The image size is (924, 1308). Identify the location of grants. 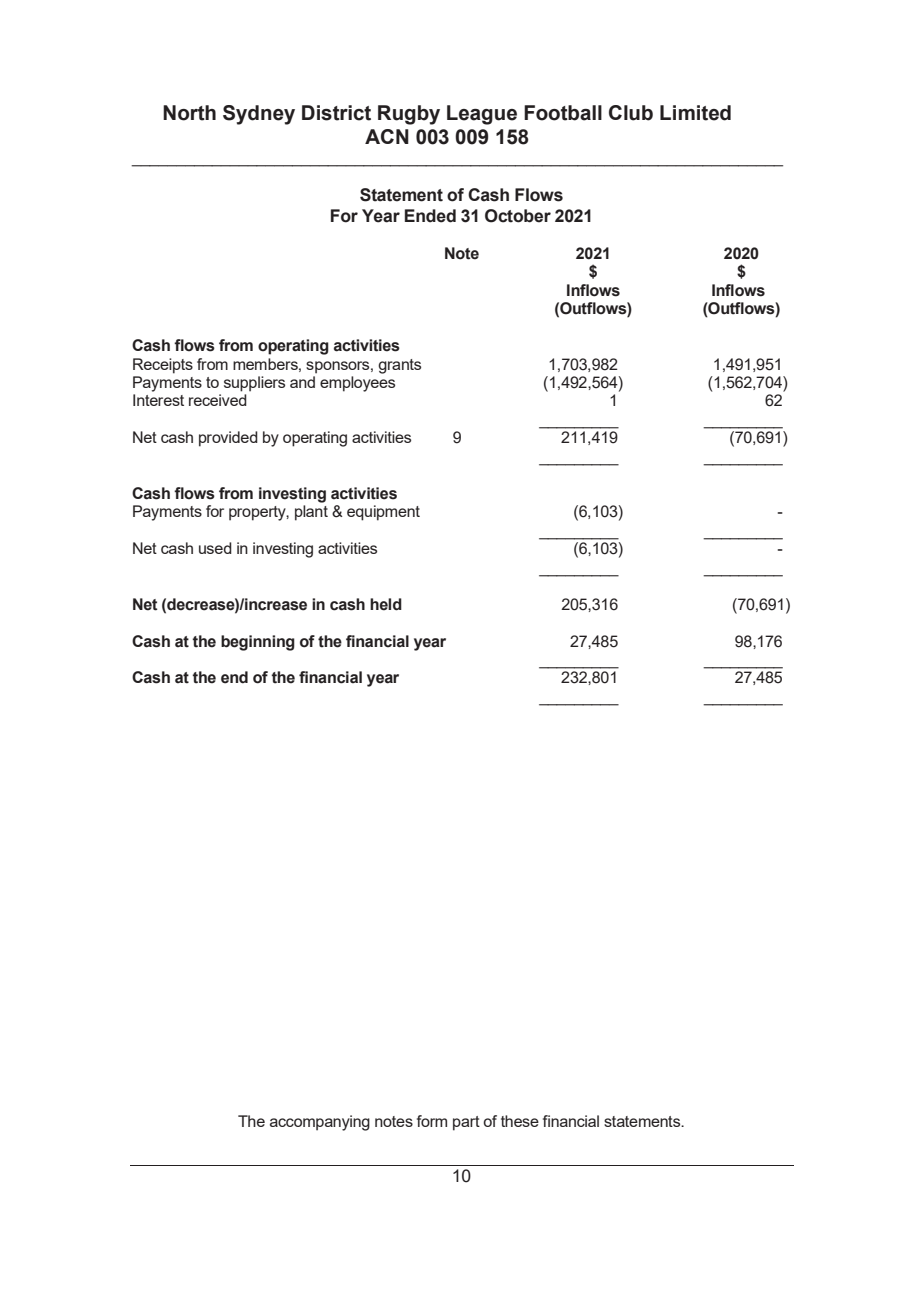
(399, 366).
